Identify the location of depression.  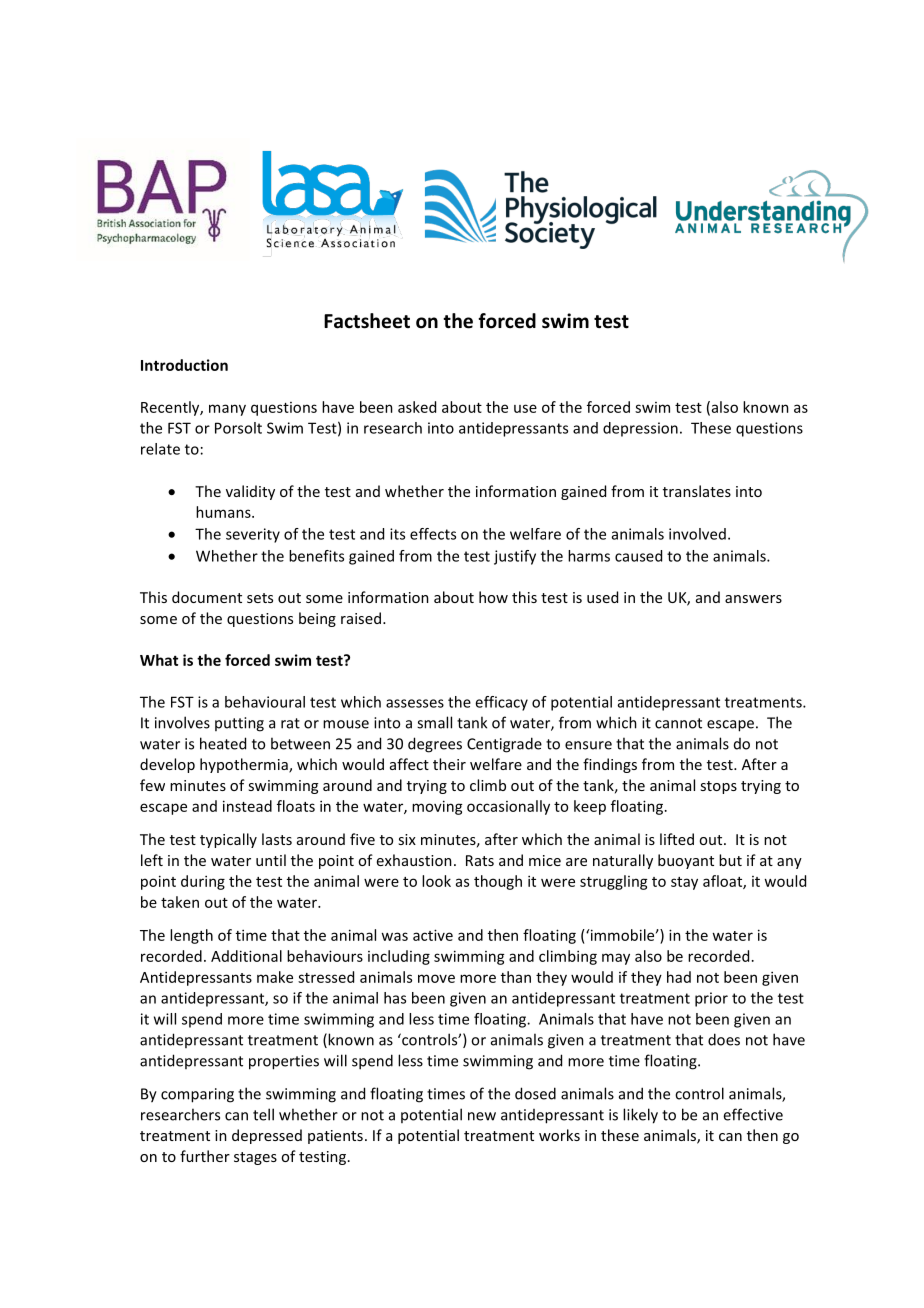
(640, 429).
